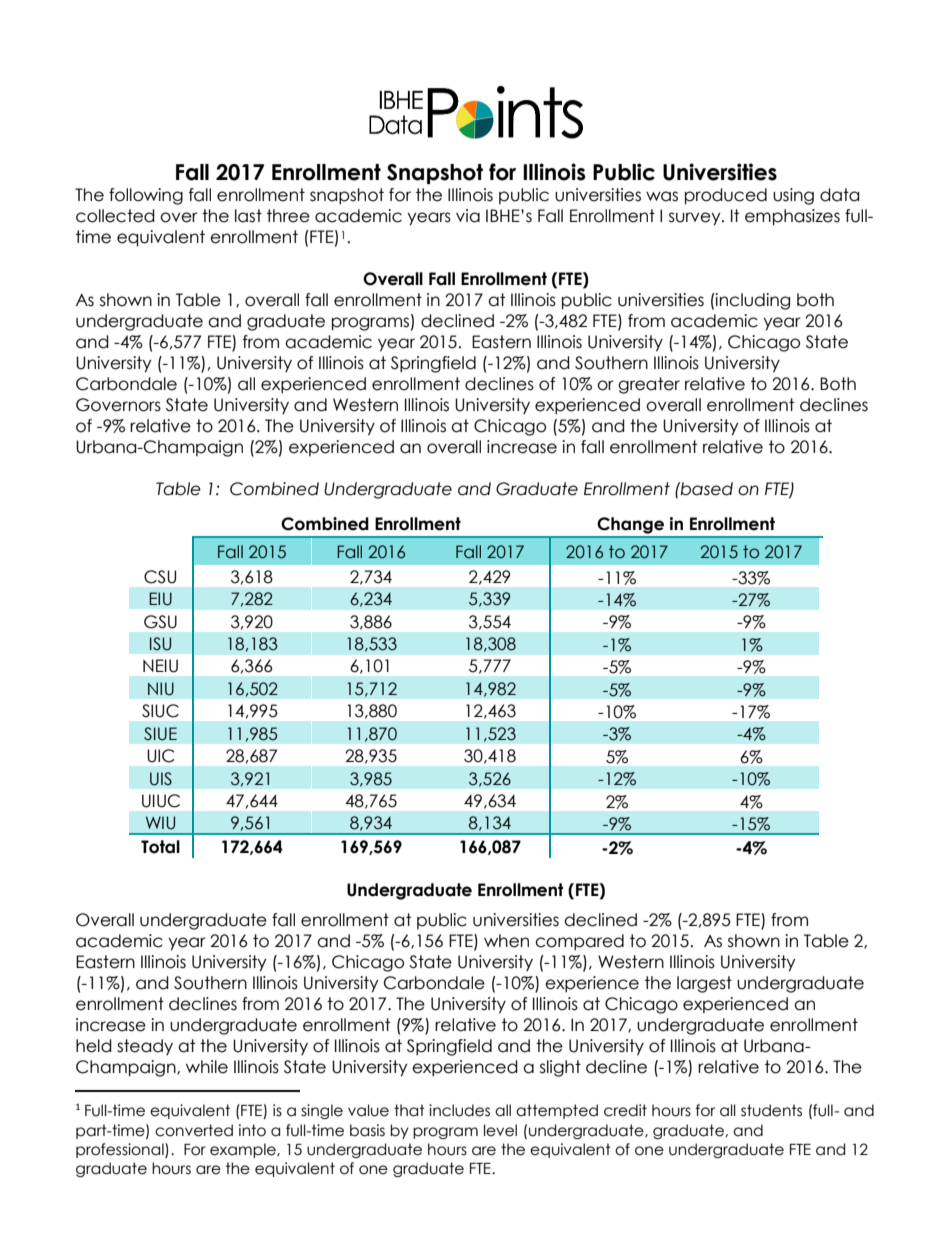 This screenshot has width=952, height=1233. I want to click on CSU, so click(160, 577).
